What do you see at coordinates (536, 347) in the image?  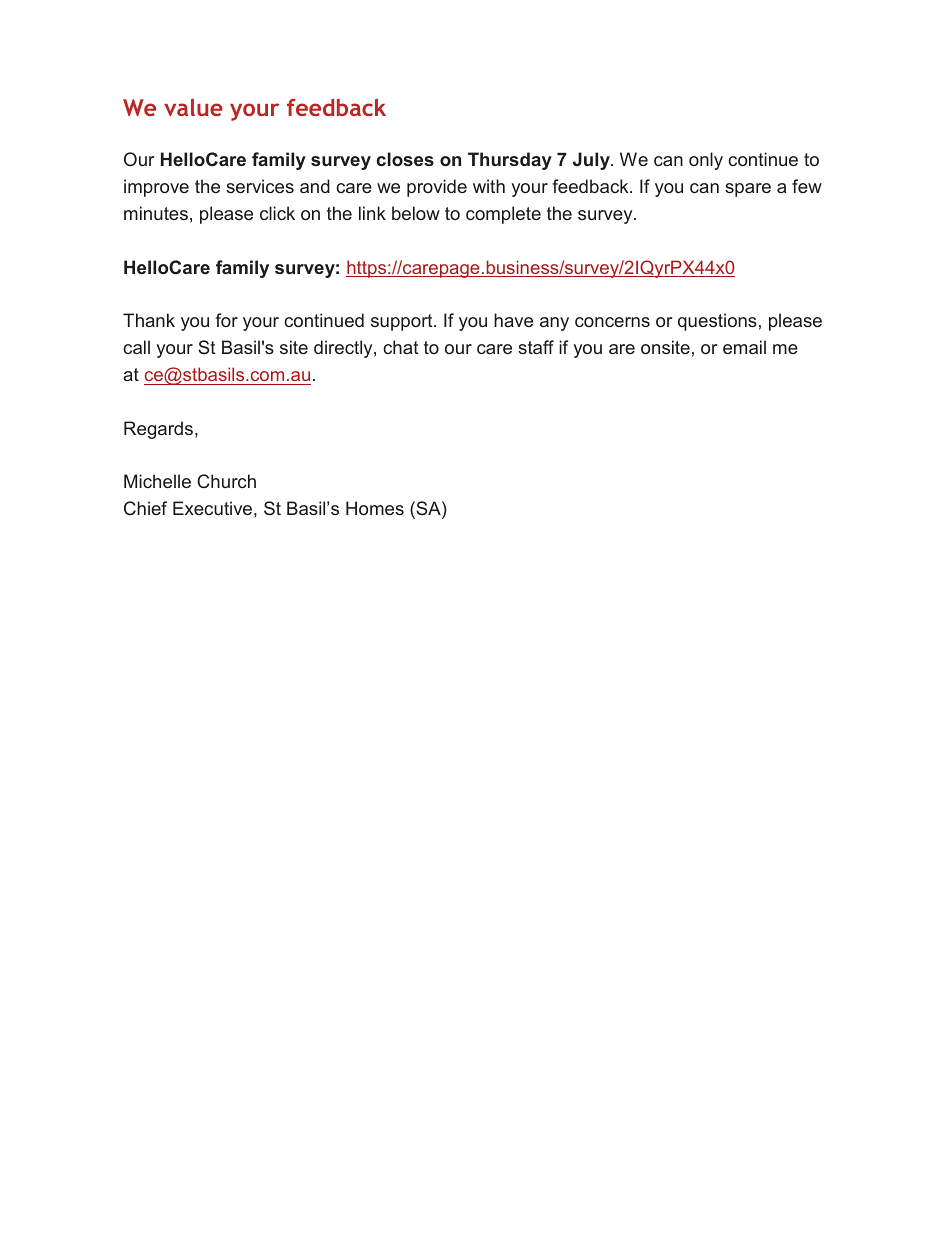 I see `staff` at bounding box center [536, 347].
